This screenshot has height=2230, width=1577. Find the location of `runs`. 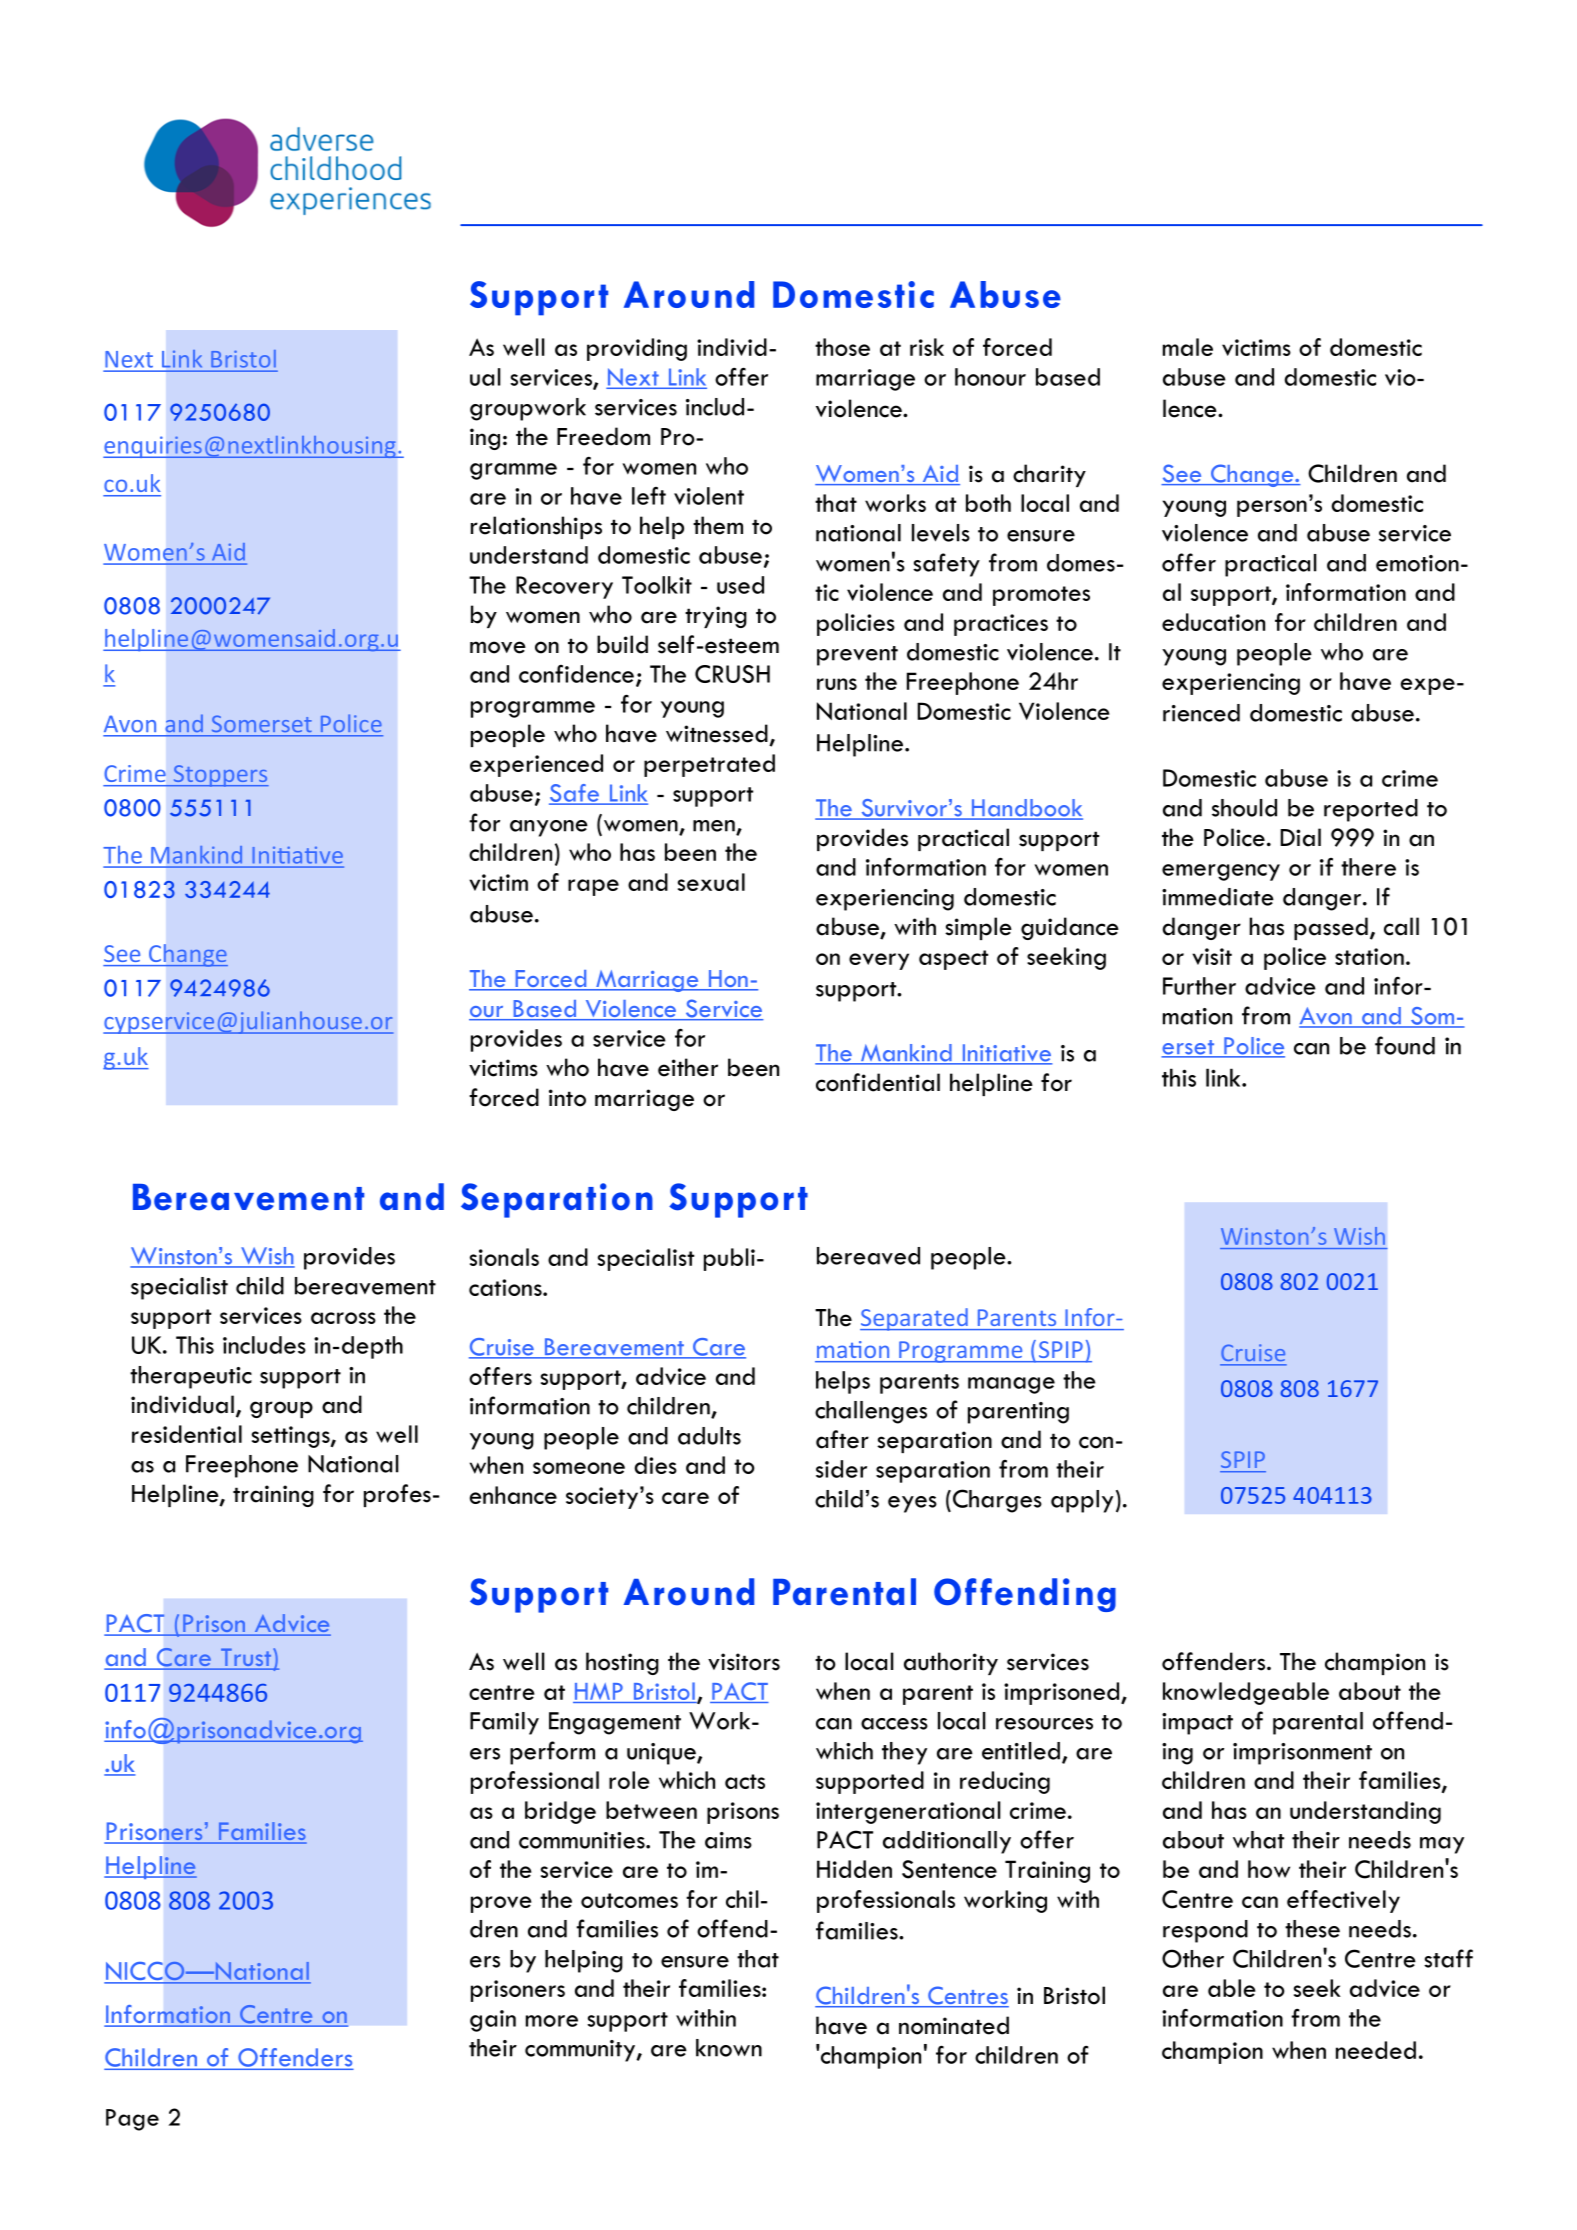

runs is located at coordinates (837, 684).
